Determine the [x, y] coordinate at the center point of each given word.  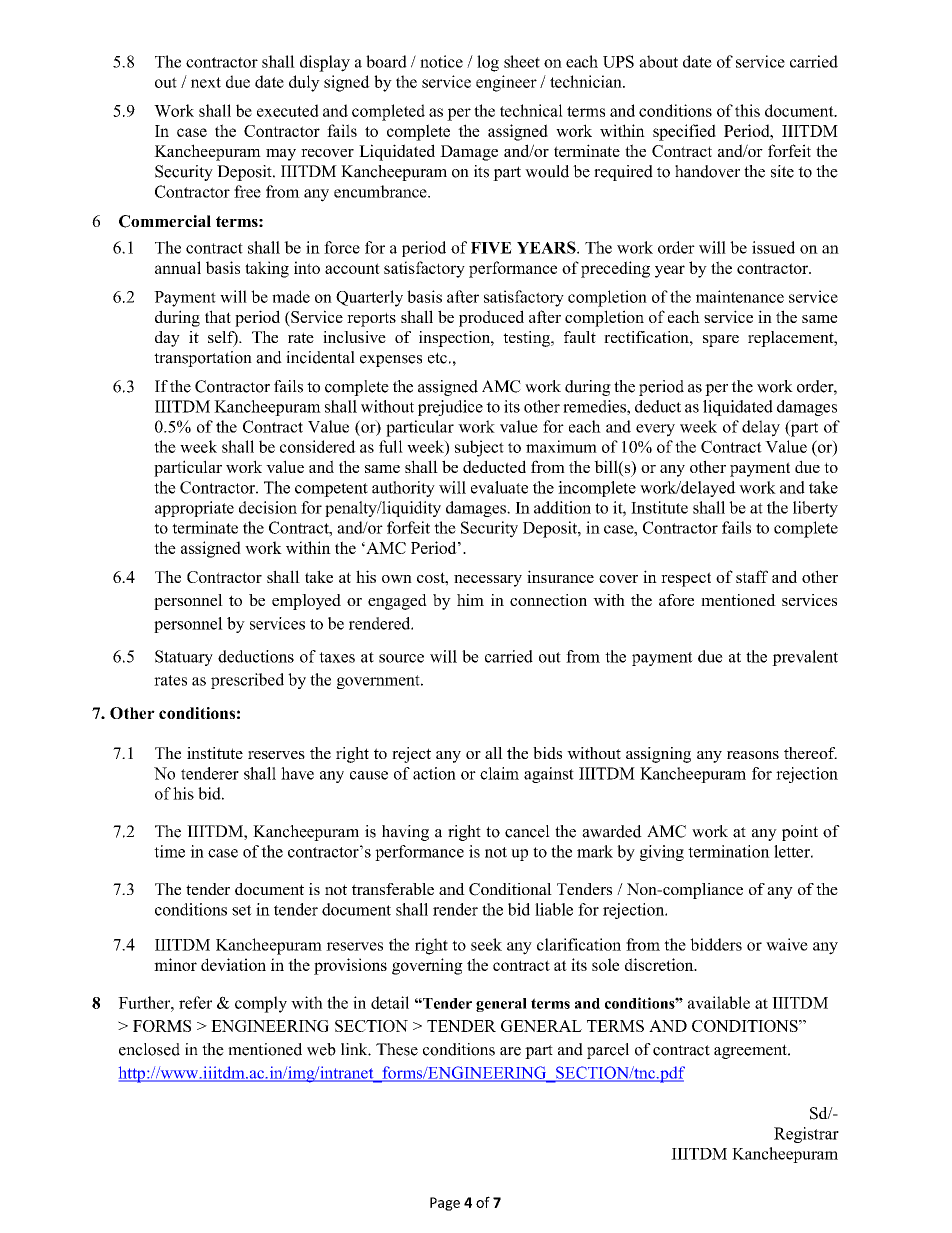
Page [445, 1204]
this [747, 110]
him [470, 600]
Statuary [184, 658]
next [206, 82]
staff [752, 576]
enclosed [149, 1049]
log [488, 63]
